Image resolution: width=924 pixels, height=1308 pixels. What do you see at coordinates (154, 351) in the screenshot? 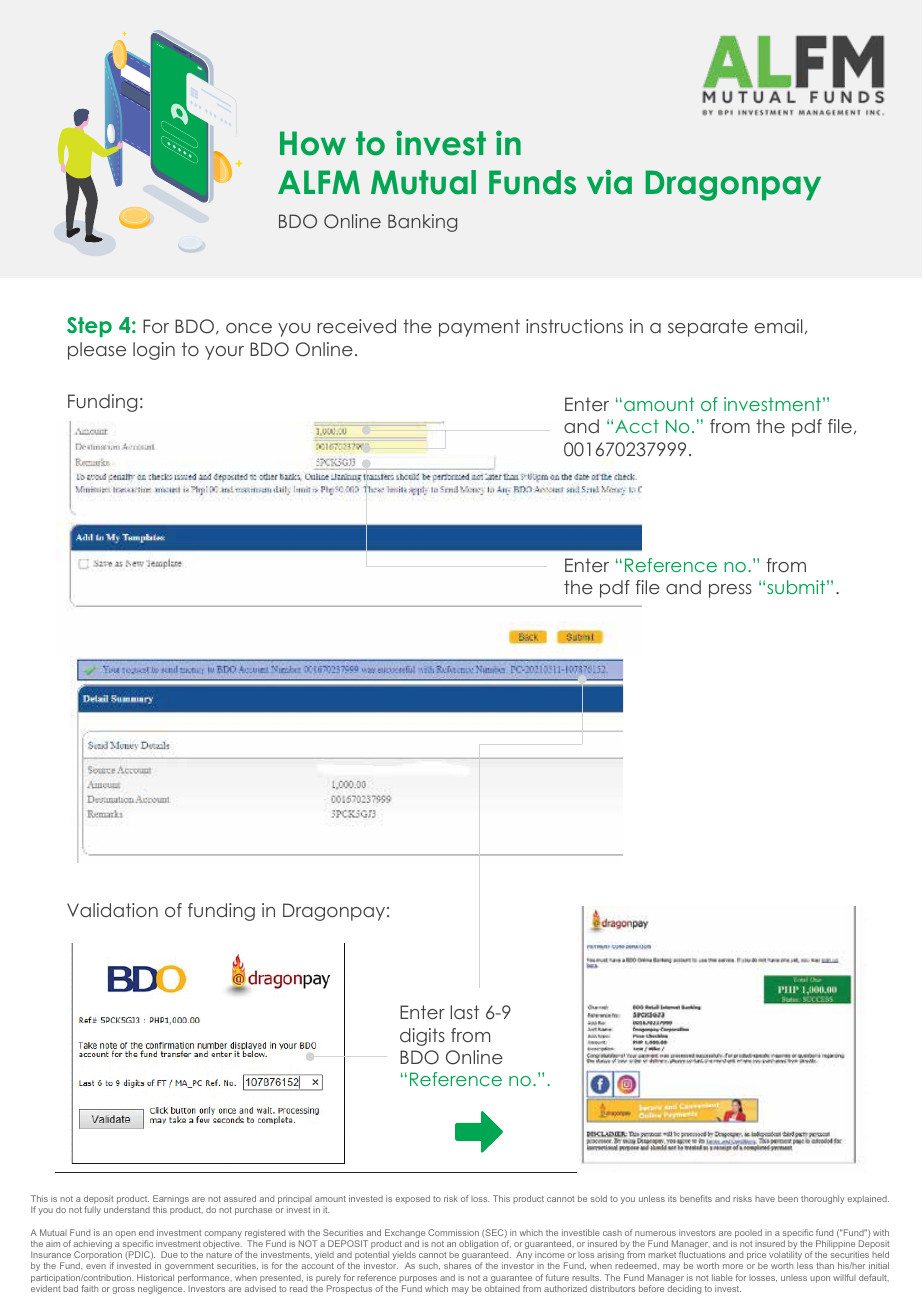
I see `login` at bounding box center [154, 351].
